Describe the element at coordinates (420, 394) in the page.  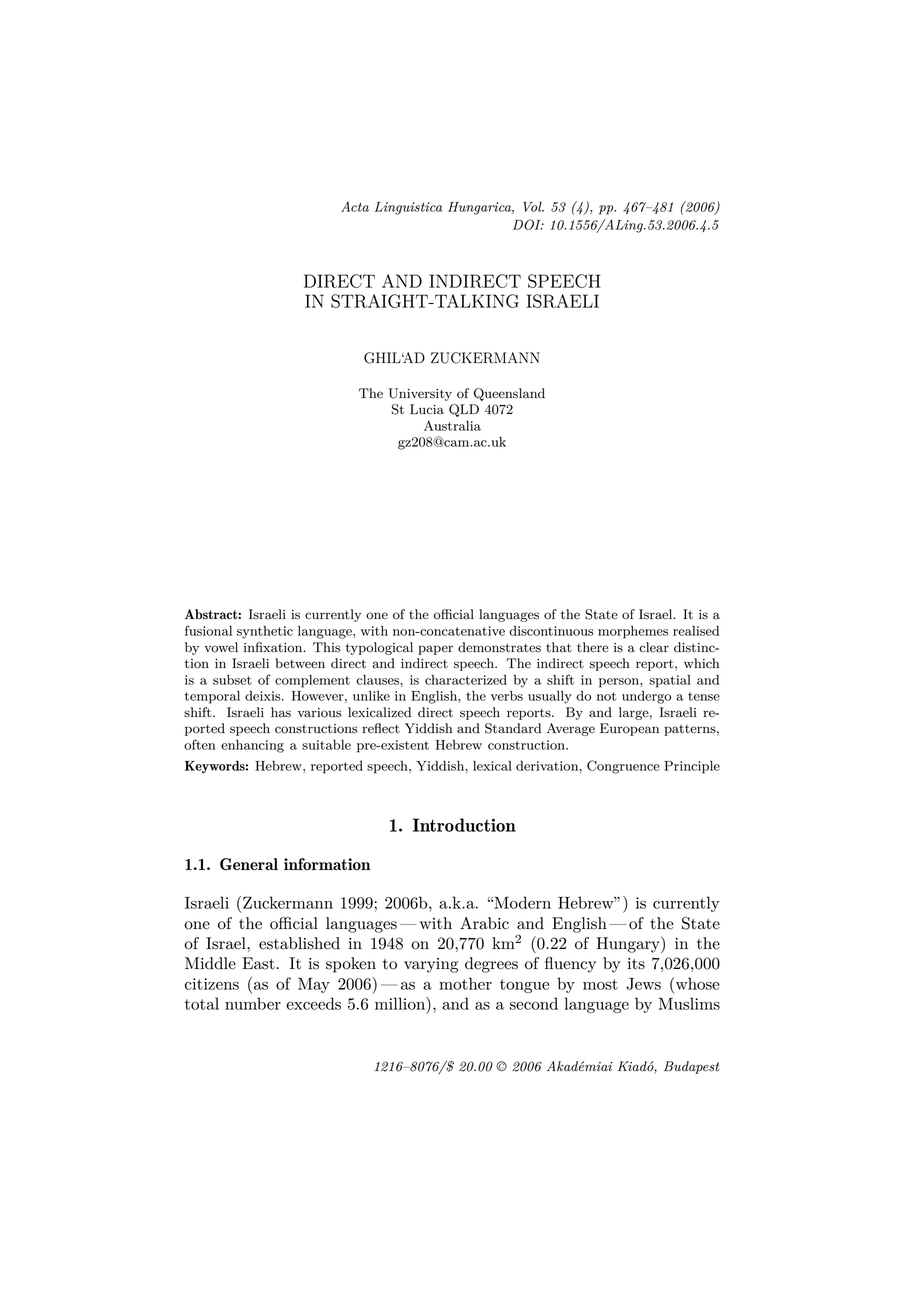
I see `University` at that location.
